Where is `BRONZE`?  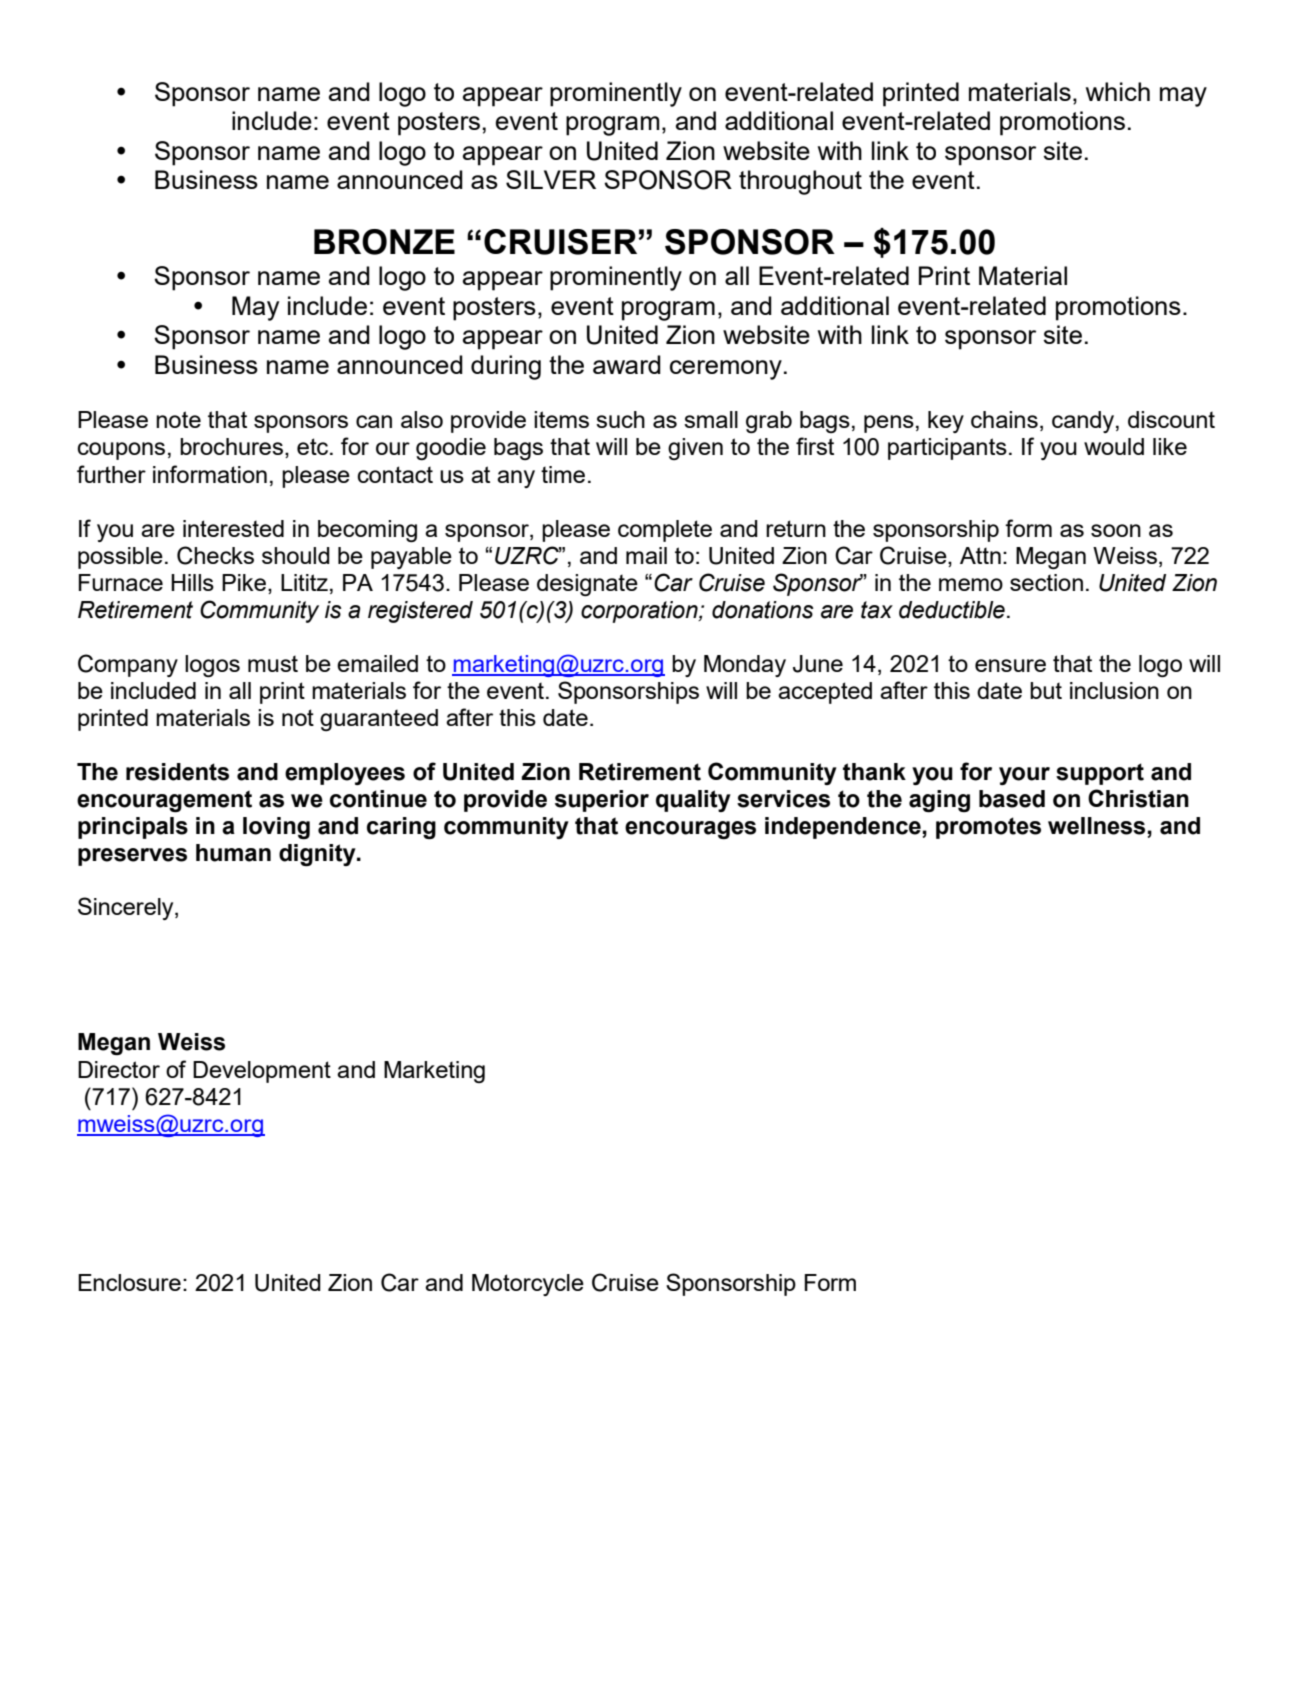 BRONZE is located at coordinates (384, 242).
